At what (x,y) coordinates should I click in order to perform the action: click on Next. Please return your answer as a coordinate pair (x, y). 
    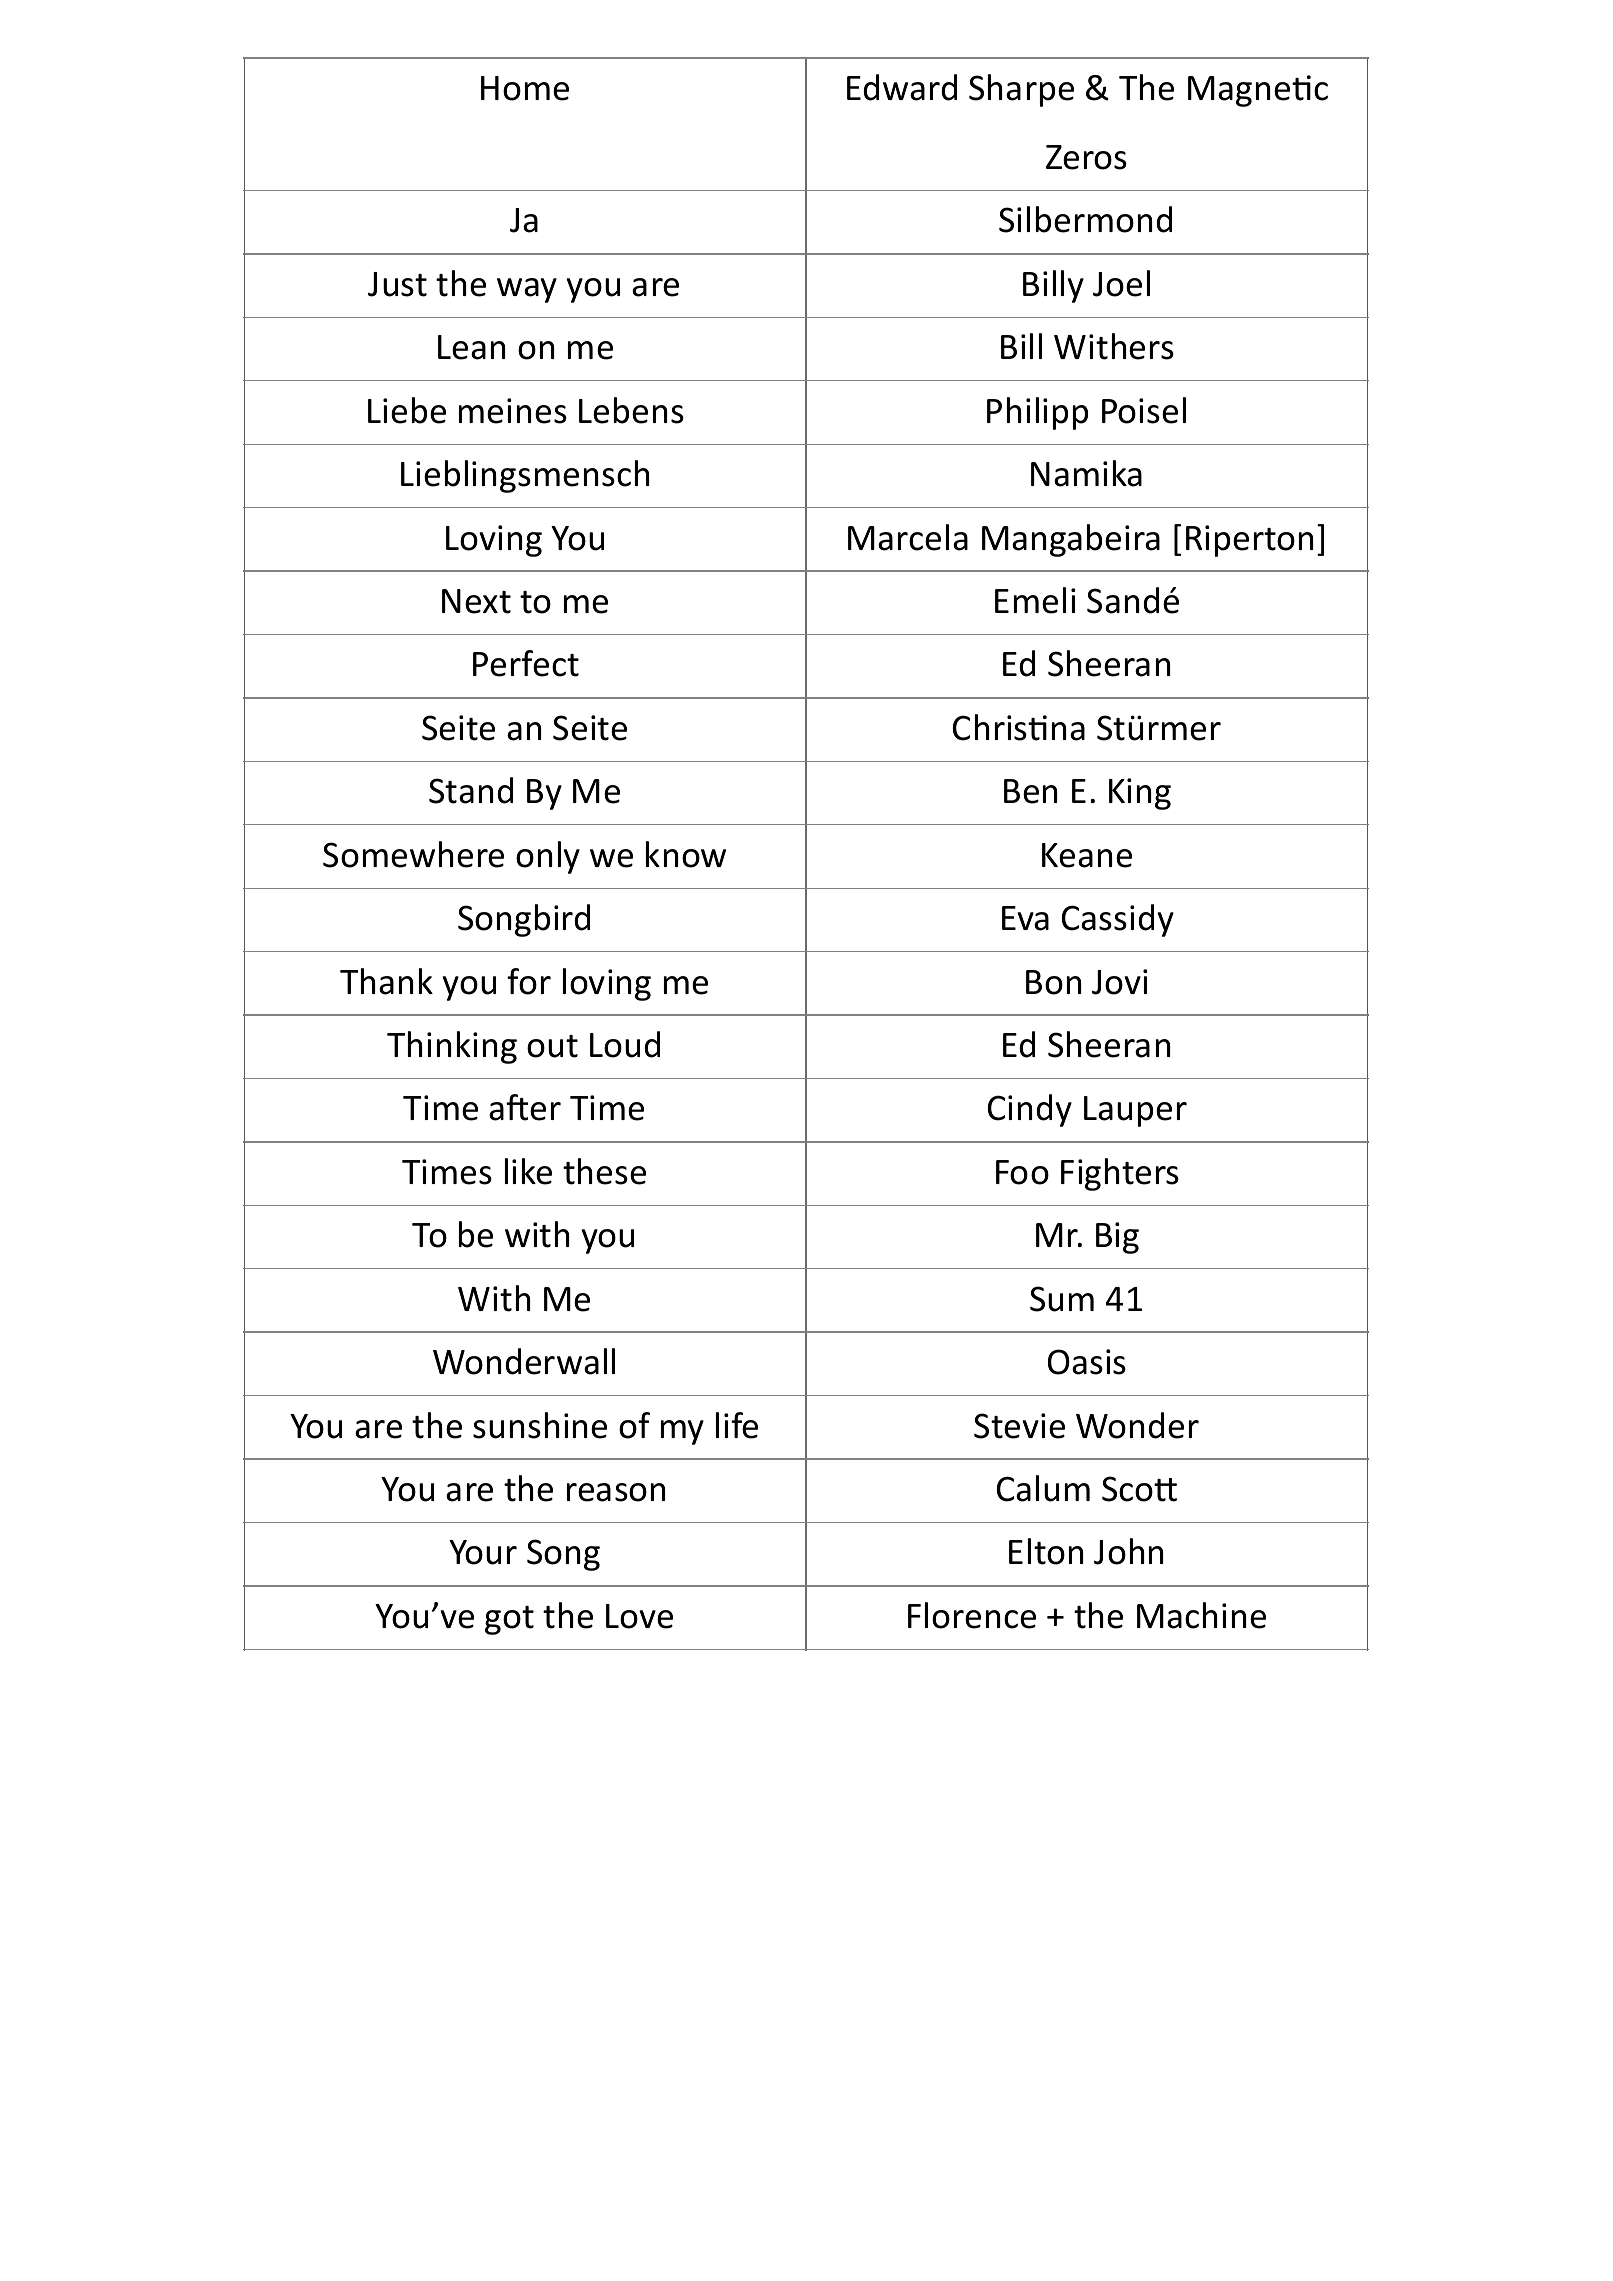
    Looking at the image, I should click on (476, 601).
